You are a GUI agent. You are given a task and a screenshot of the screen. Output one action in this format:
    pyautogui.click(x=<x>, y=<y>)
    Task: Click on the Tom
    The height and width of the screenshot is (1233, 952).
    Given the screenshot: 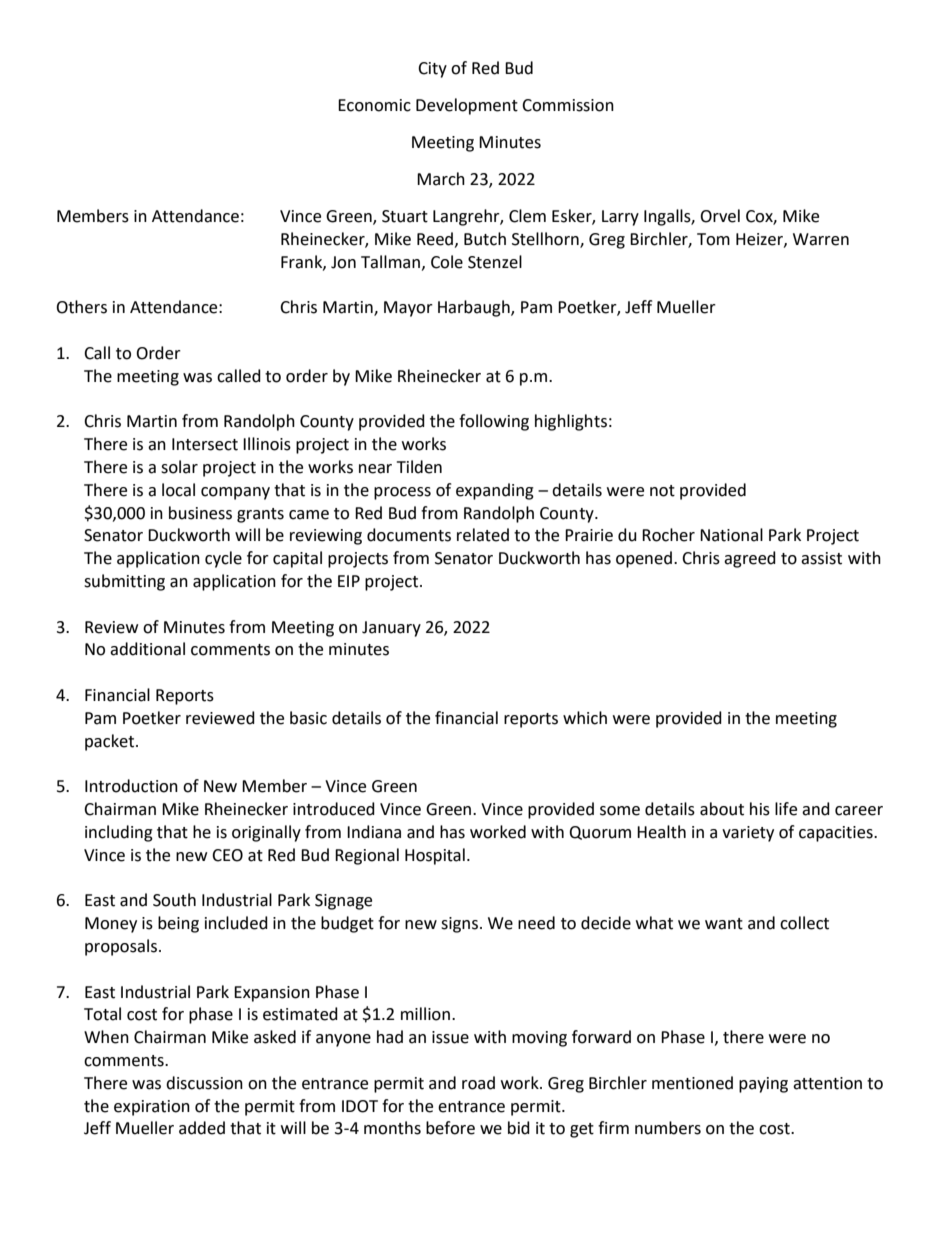 What is the action you would take?
    pyautogui.click(x=713, y=239)
